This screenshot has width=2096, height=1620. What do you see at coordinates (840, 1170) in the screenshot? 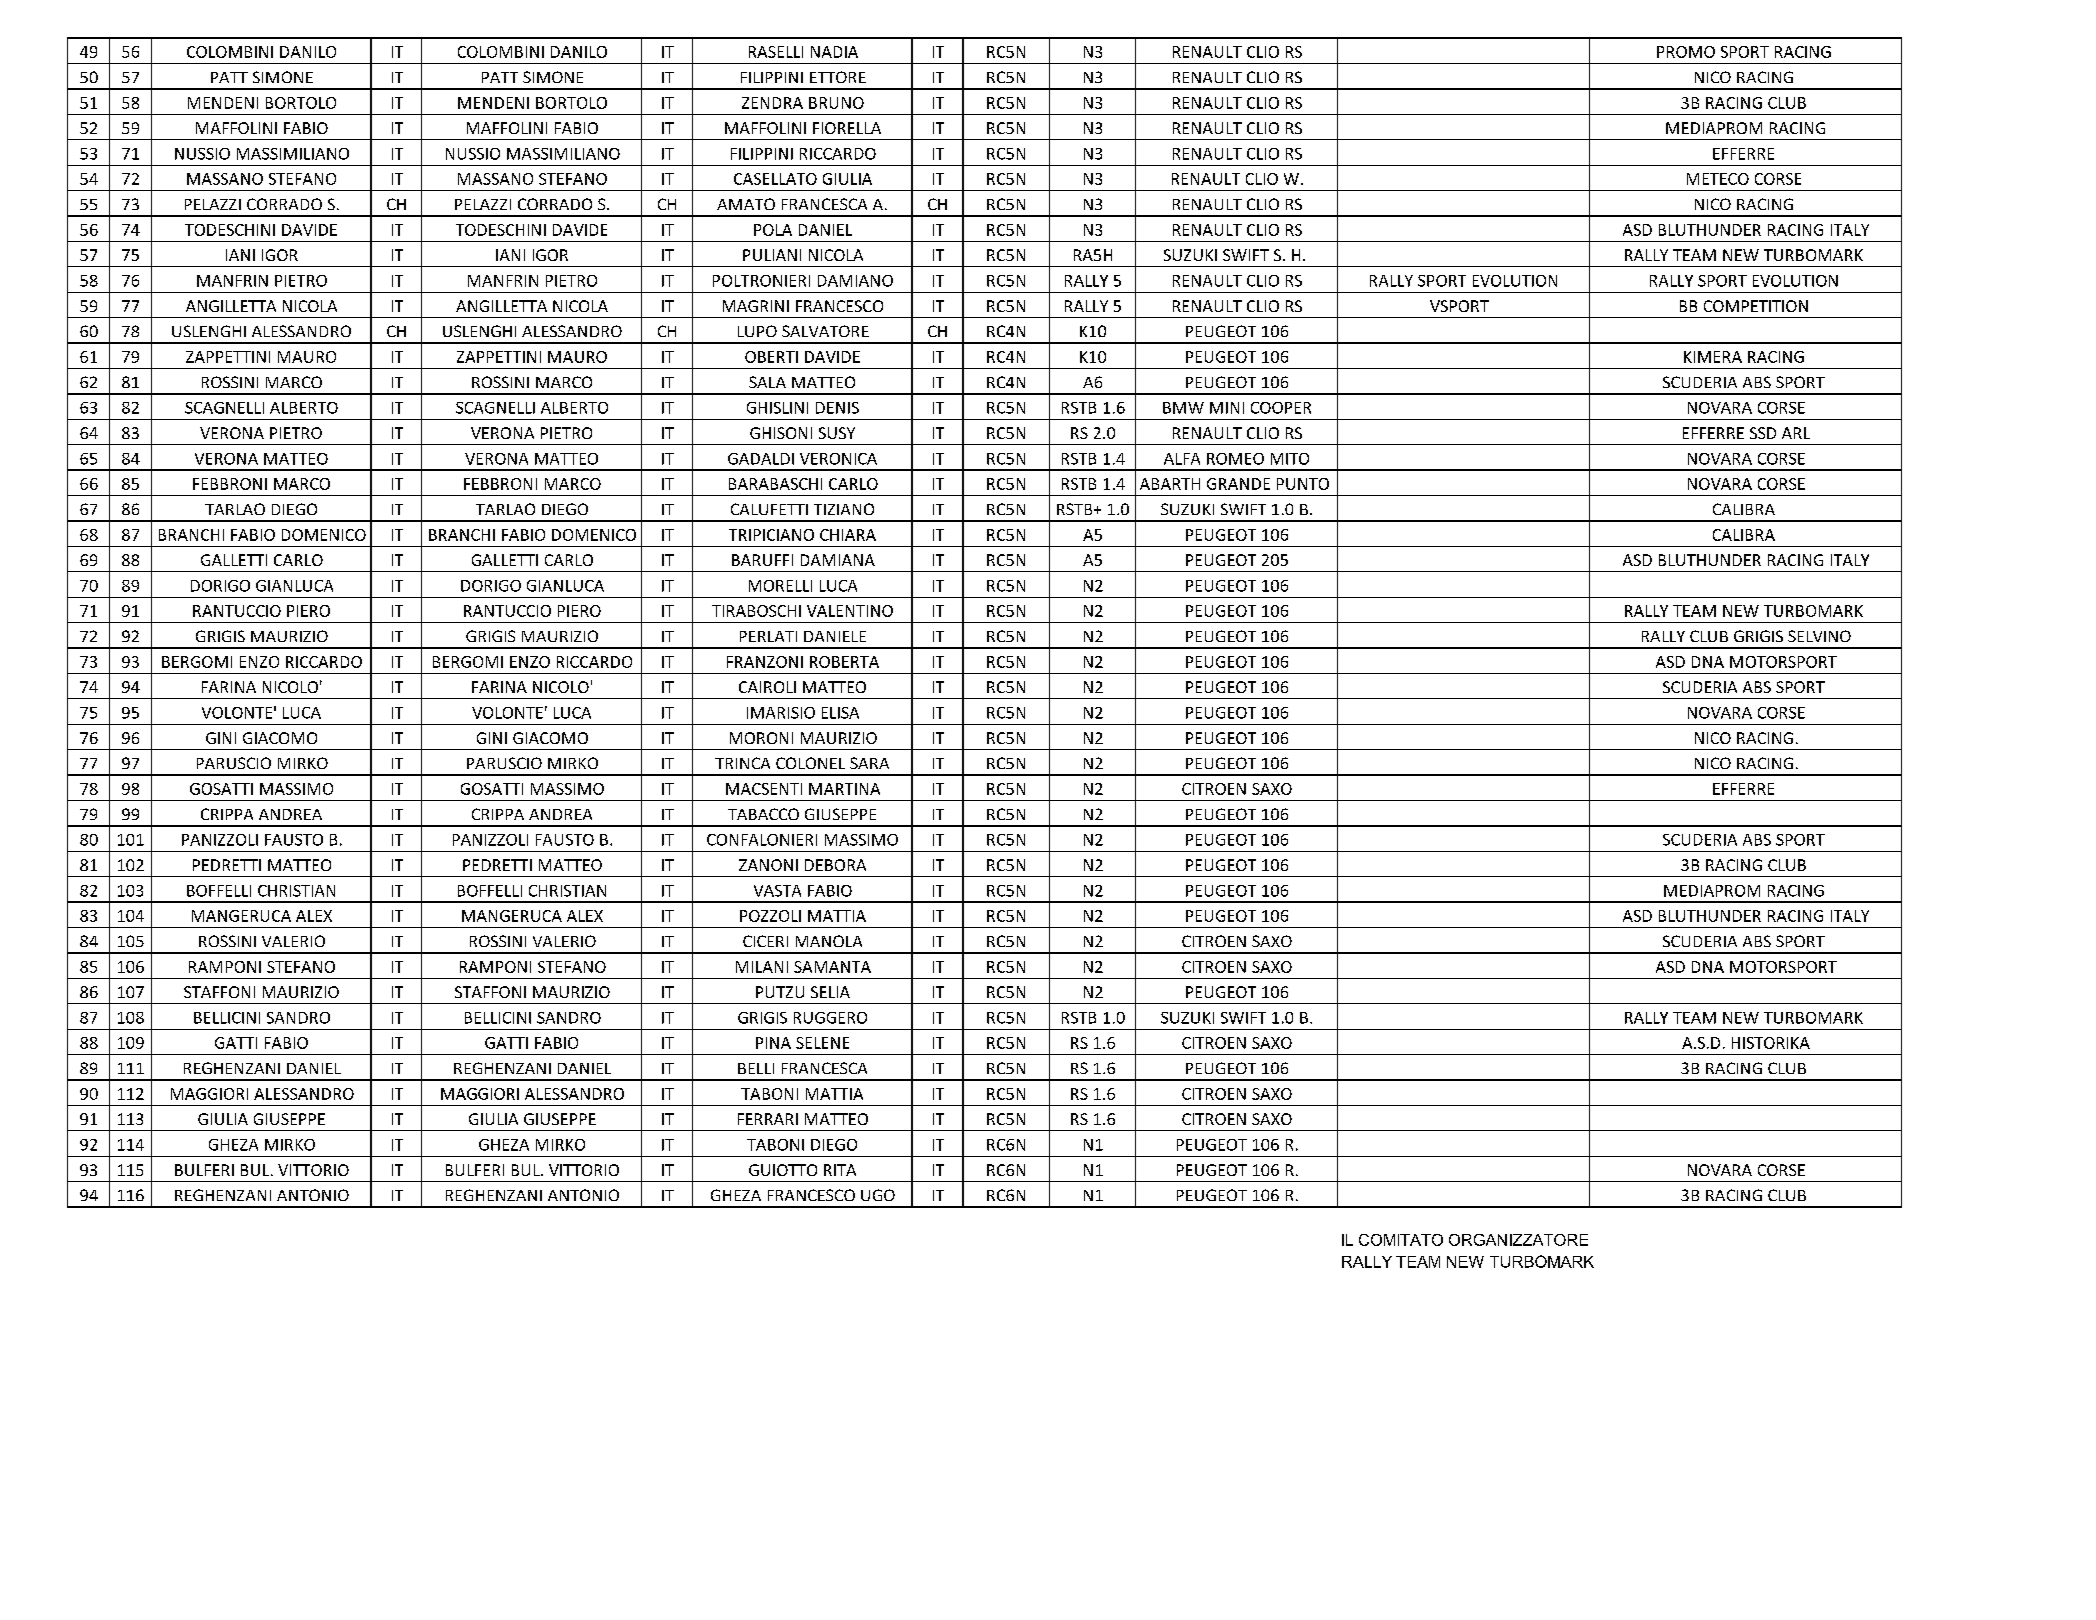
I see `RITA` at bounding box center [840, 1170].
